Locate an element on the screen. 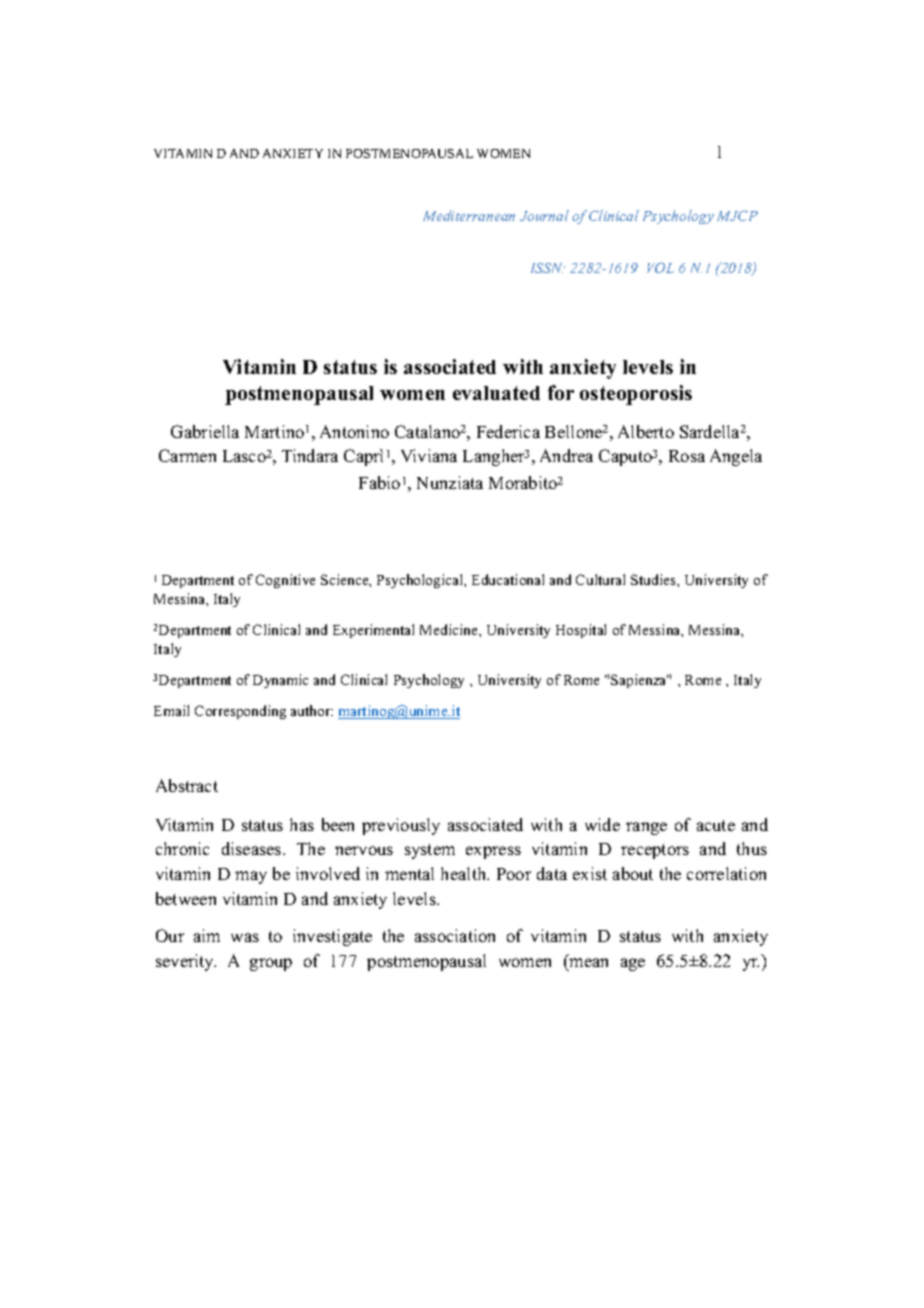 Image resolution: width=924 pixels, height=1308 pixels. Medicine is located at coordinates (450, 629).
